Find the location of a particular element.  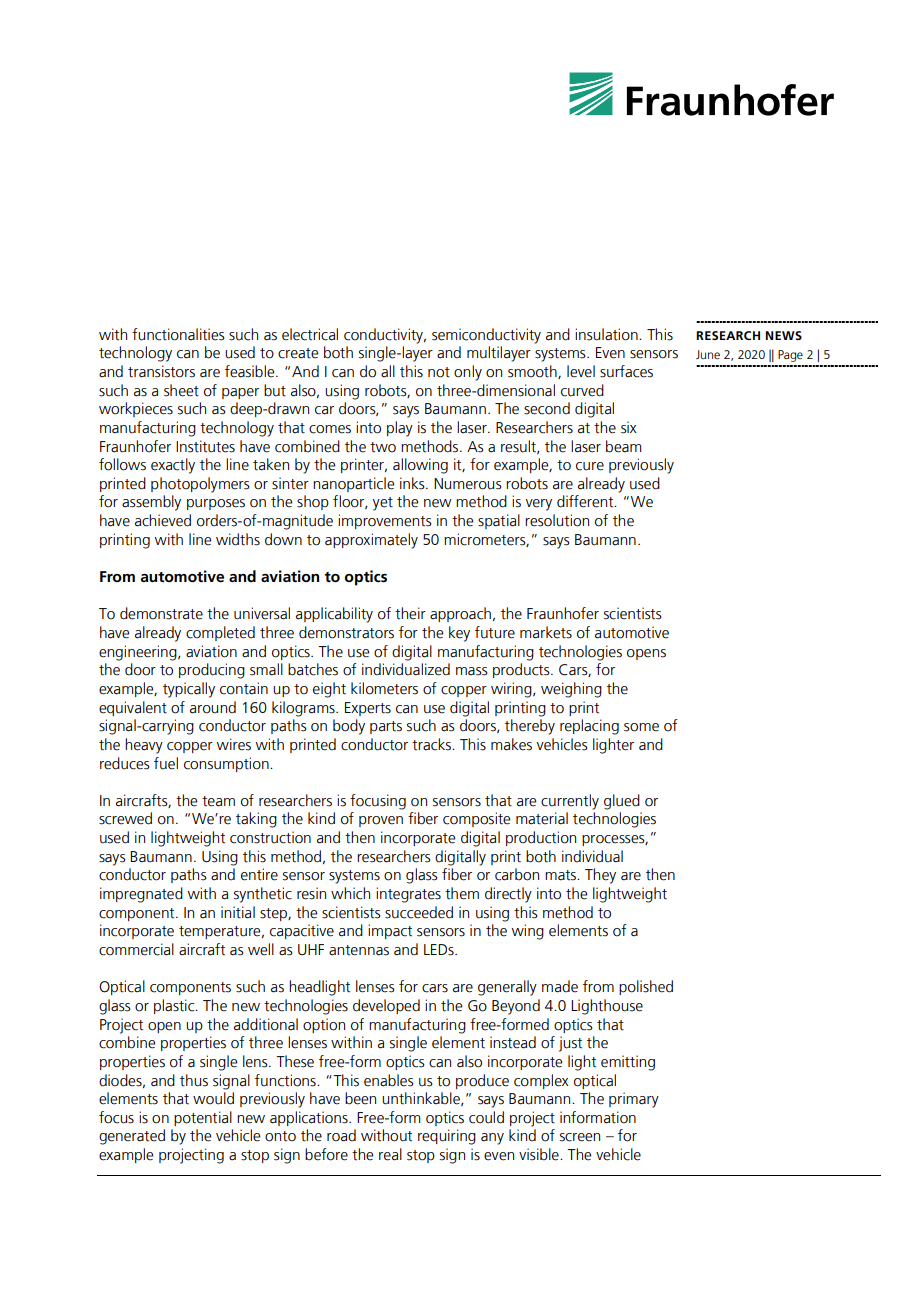

transistors is located at coordinates (161, 371).
